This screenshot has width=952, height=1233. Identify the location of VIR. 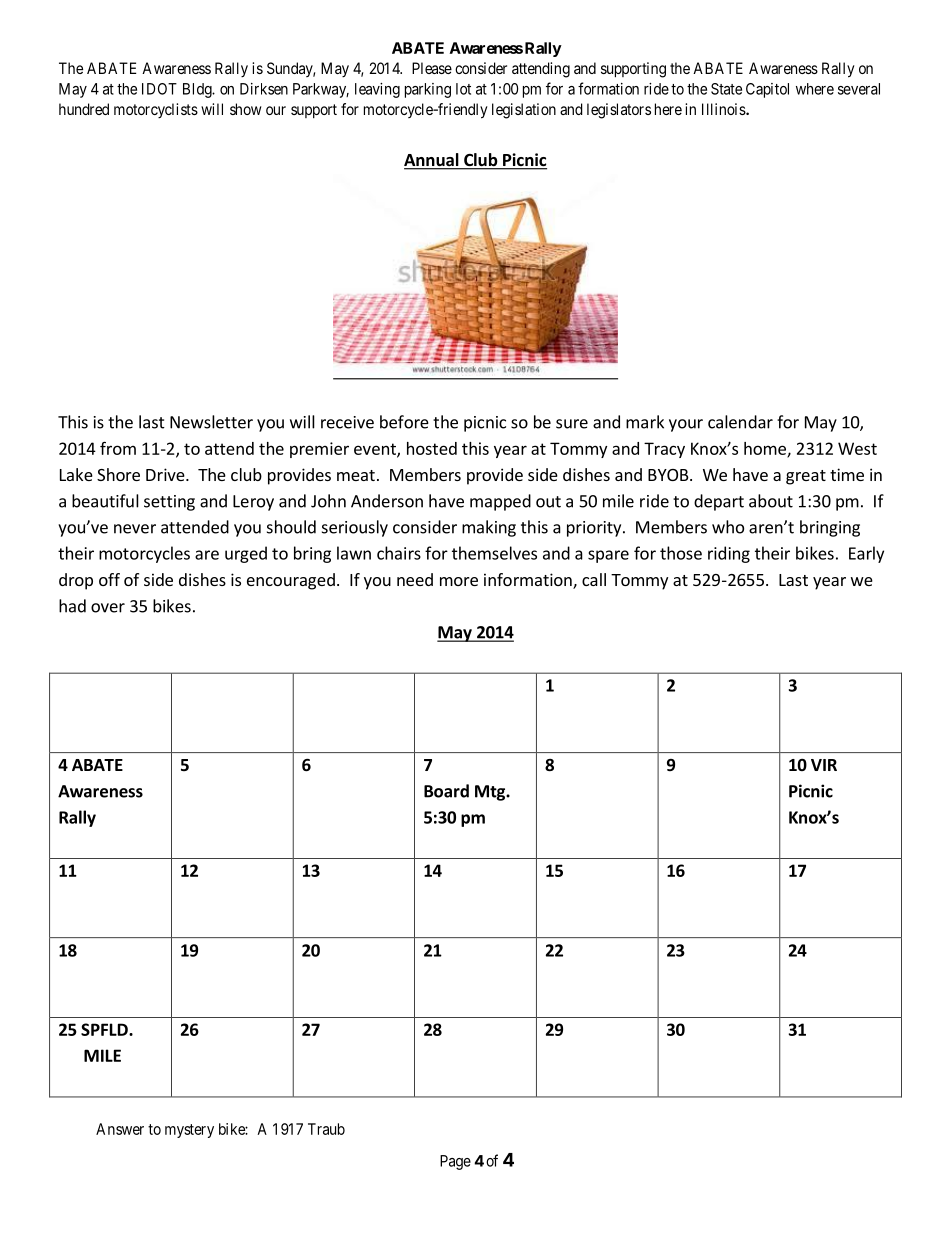
(824, 765).
